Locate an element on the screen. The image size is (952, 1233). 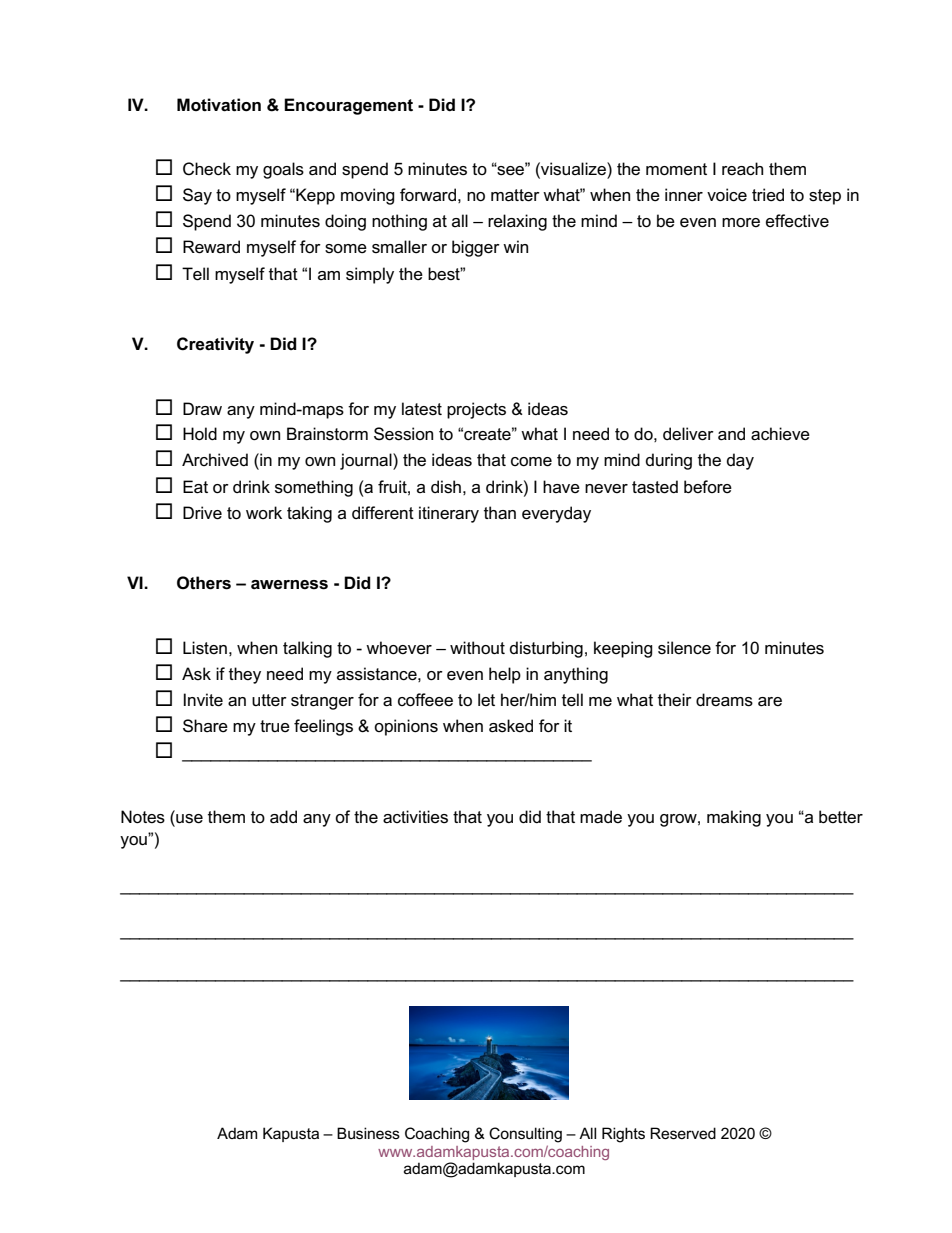
making is located at coordinates (734, 818).
